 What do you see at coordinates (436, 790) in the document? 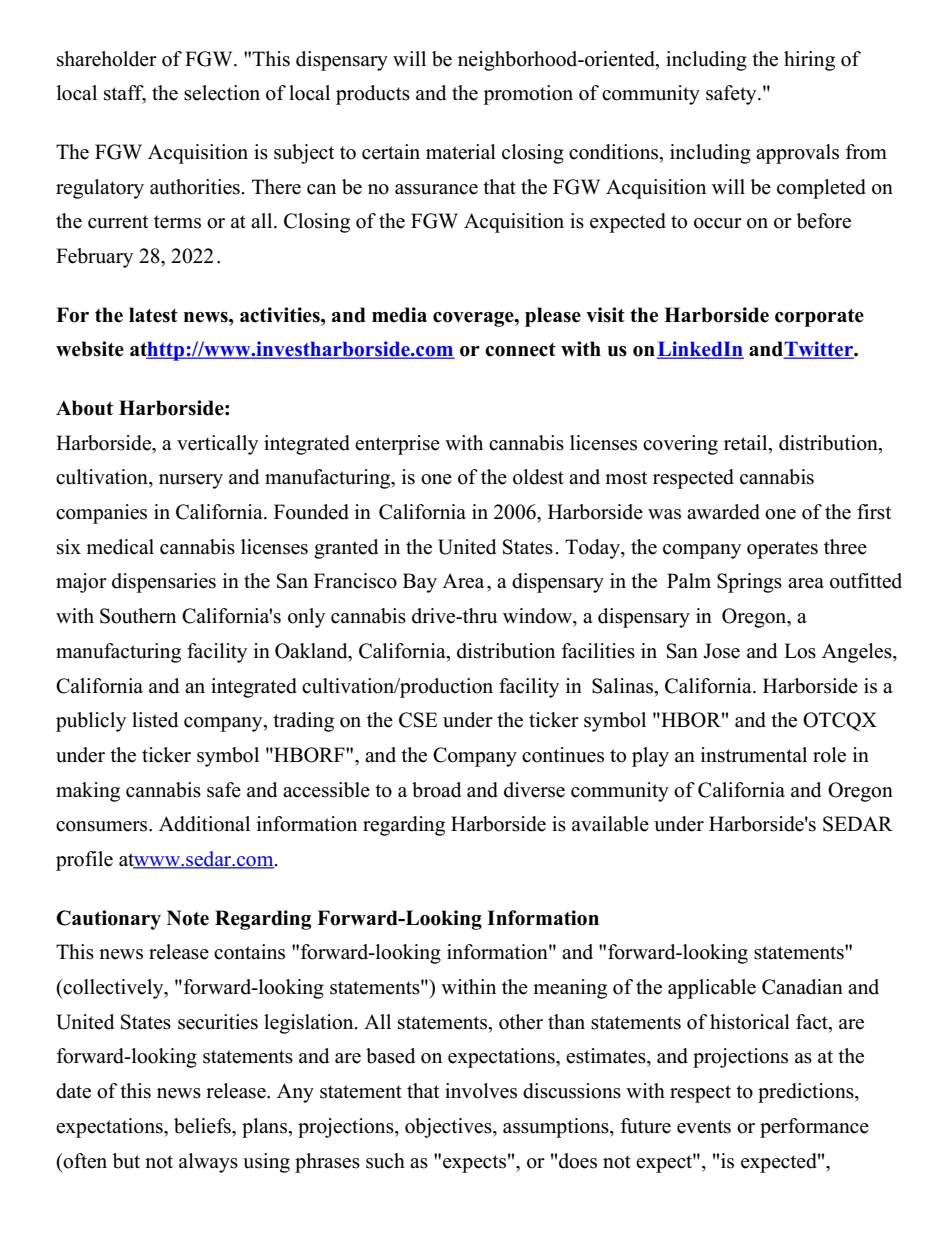
I see `broad` at bounding box center [436, 790].
